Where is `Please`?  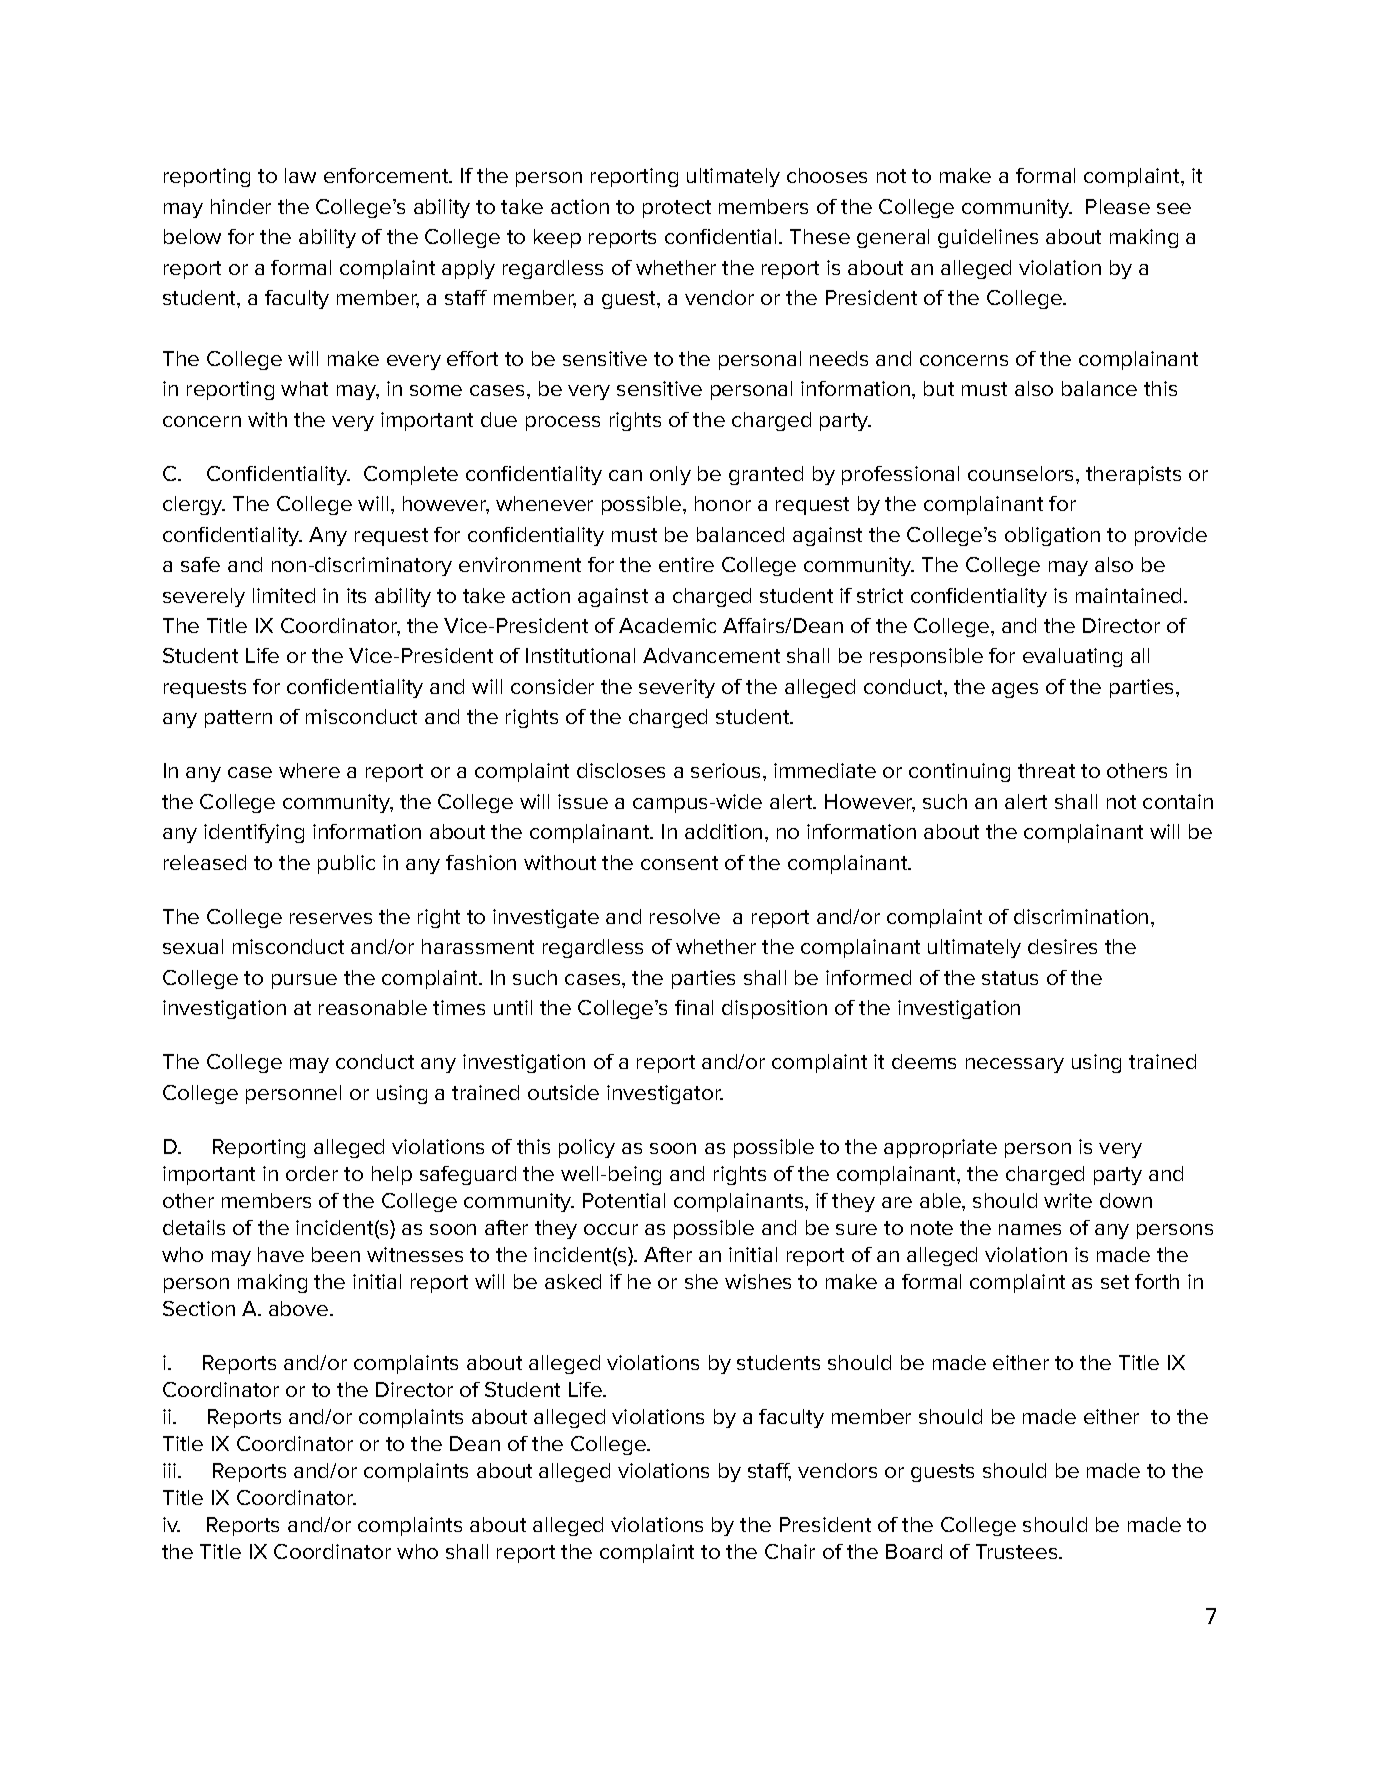
Please is located at coordinates (1118, 206).
